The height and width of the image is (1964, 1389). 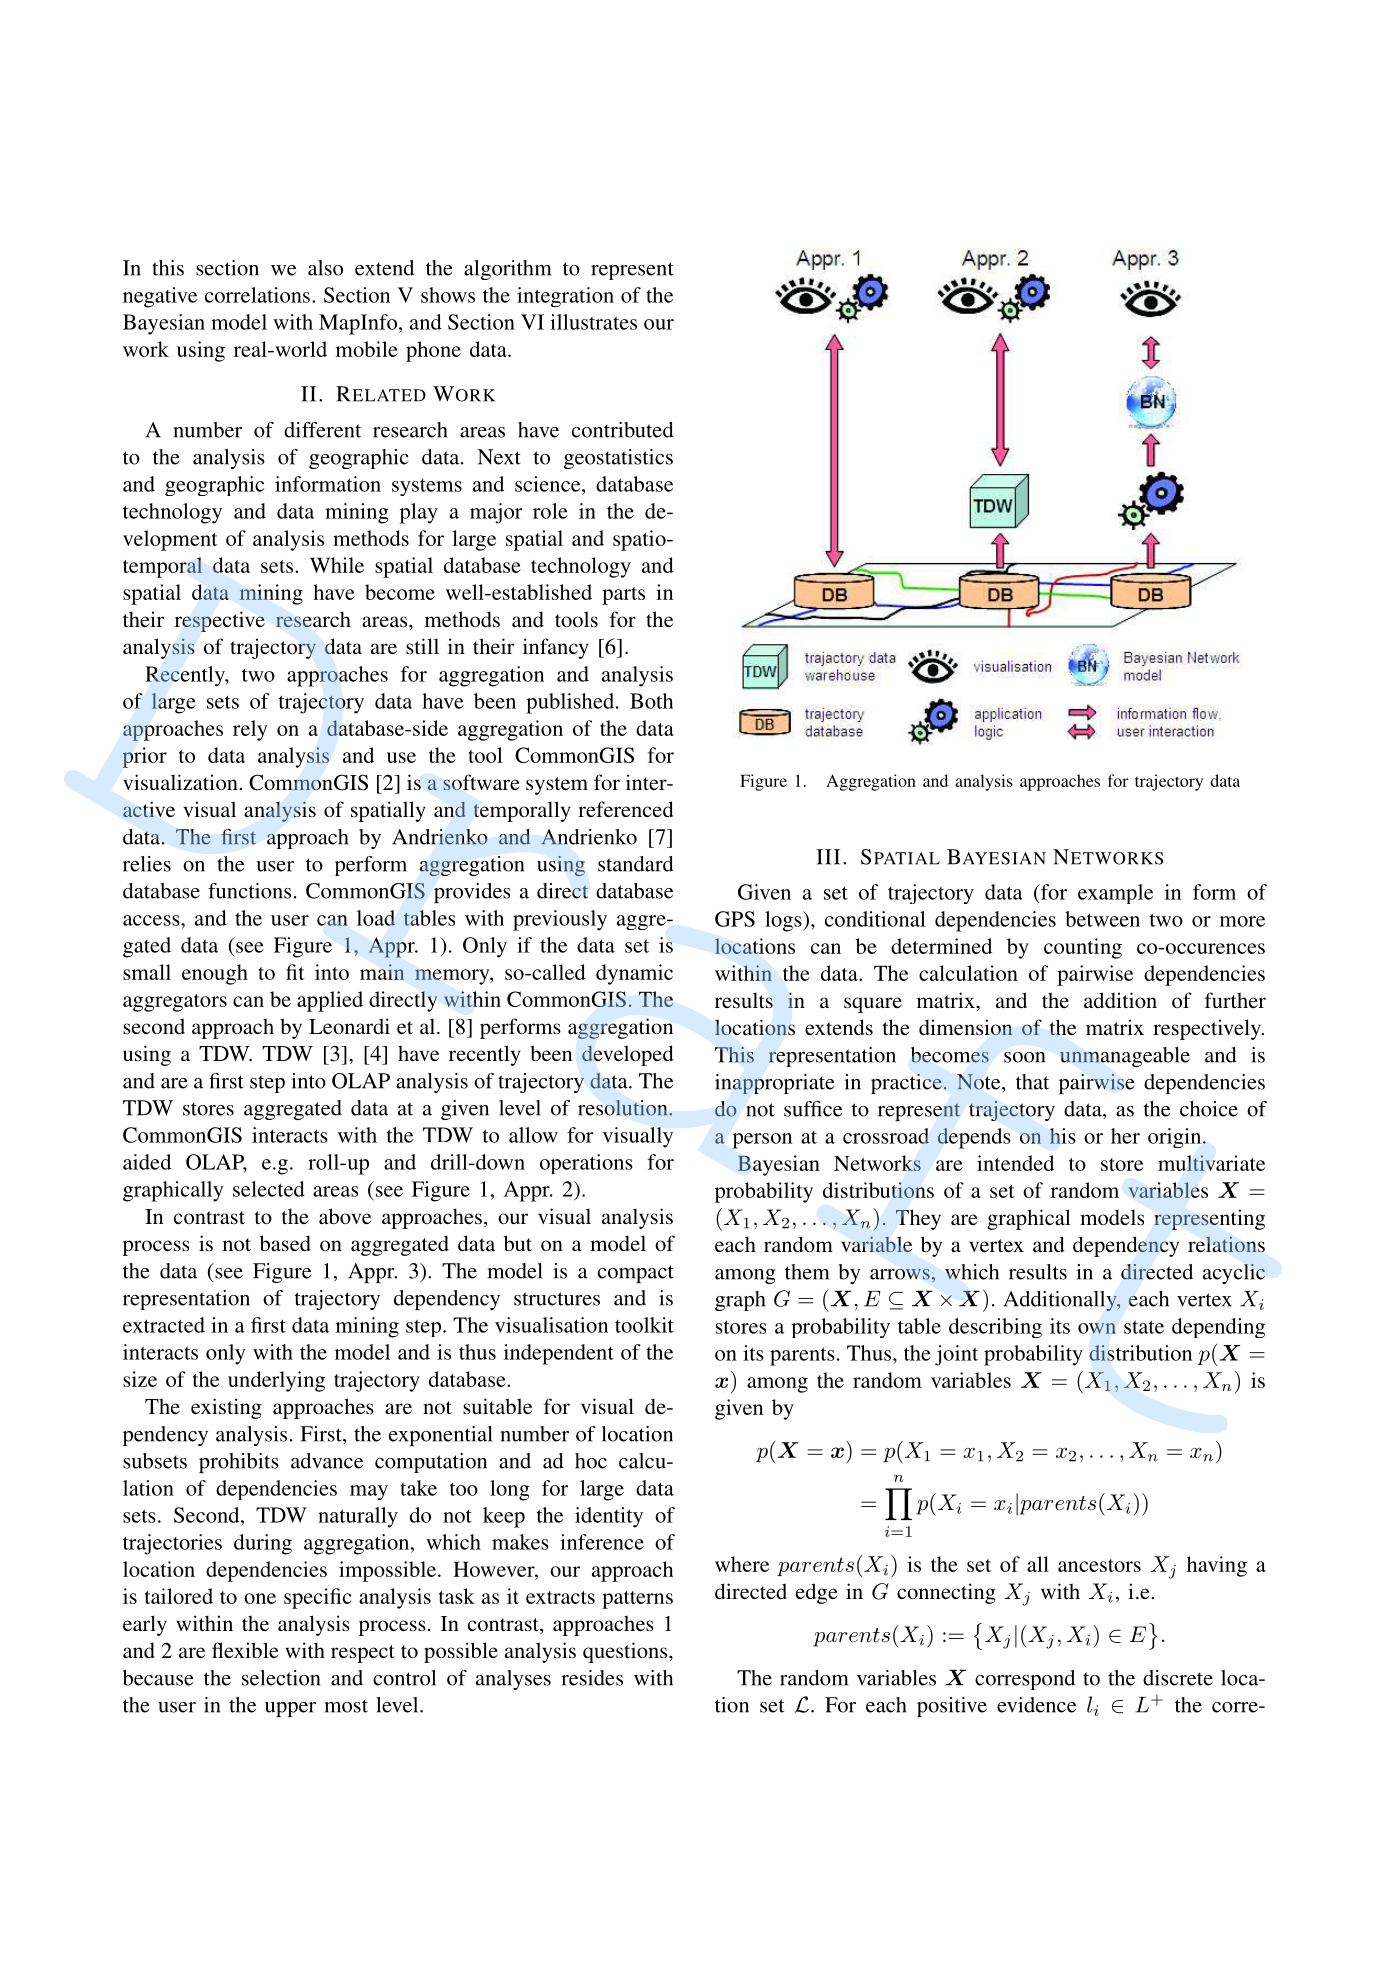 I want to click on counting, so click(x=1083, y=948).
